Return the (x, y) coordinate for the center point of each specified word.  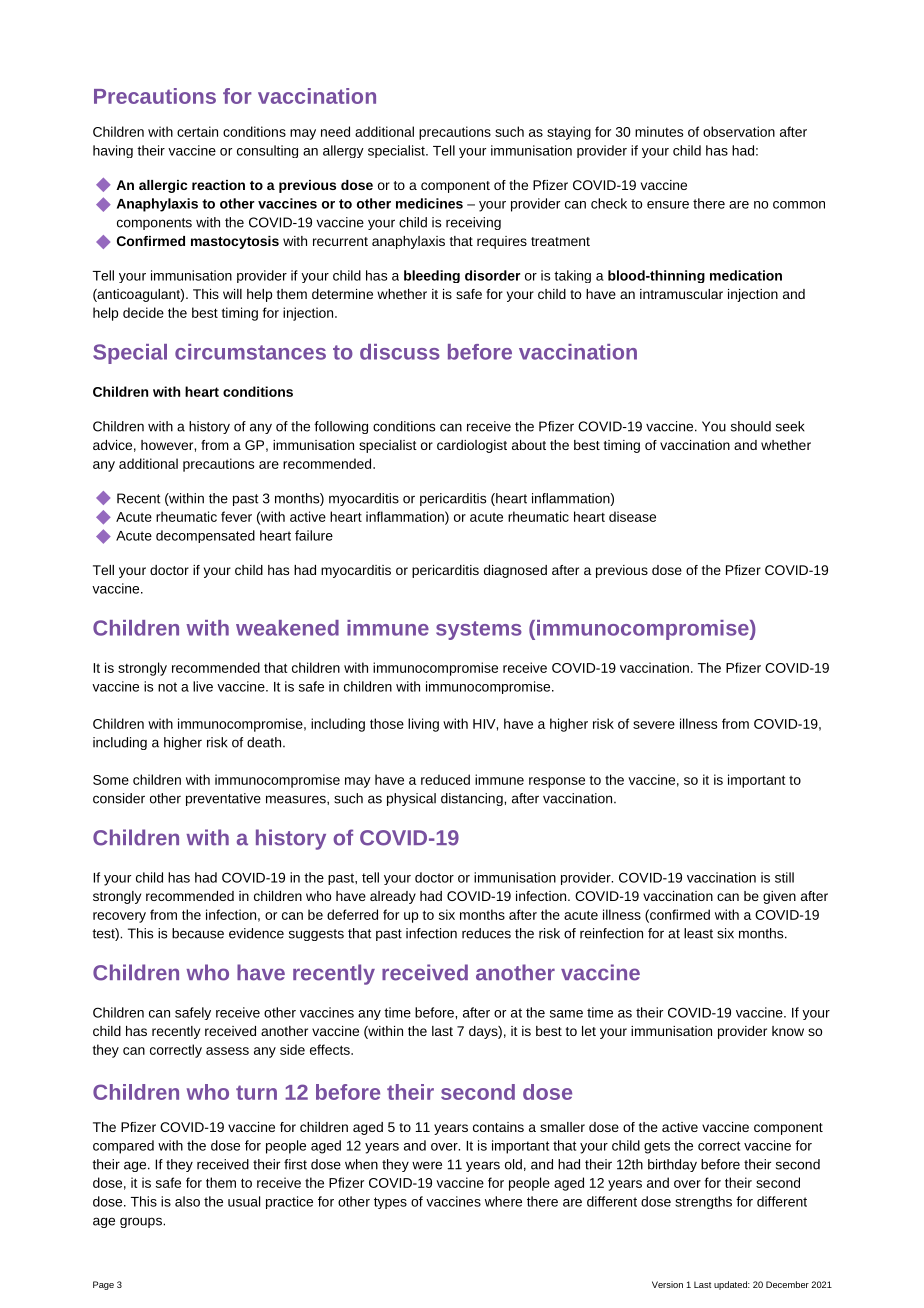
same (566, 1014)
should (751, 426)
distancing (473, 799)
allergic (163, 186)
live (203, 686)
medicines (429, 203)
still (784, 877)
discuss (400, 352)
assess (227, 1051)
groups (142, 1222)
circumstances (250, 352)
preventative (223, 799)
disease (632, 516)
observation (739, 131)
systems (479, 630)
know (788, 1031)
